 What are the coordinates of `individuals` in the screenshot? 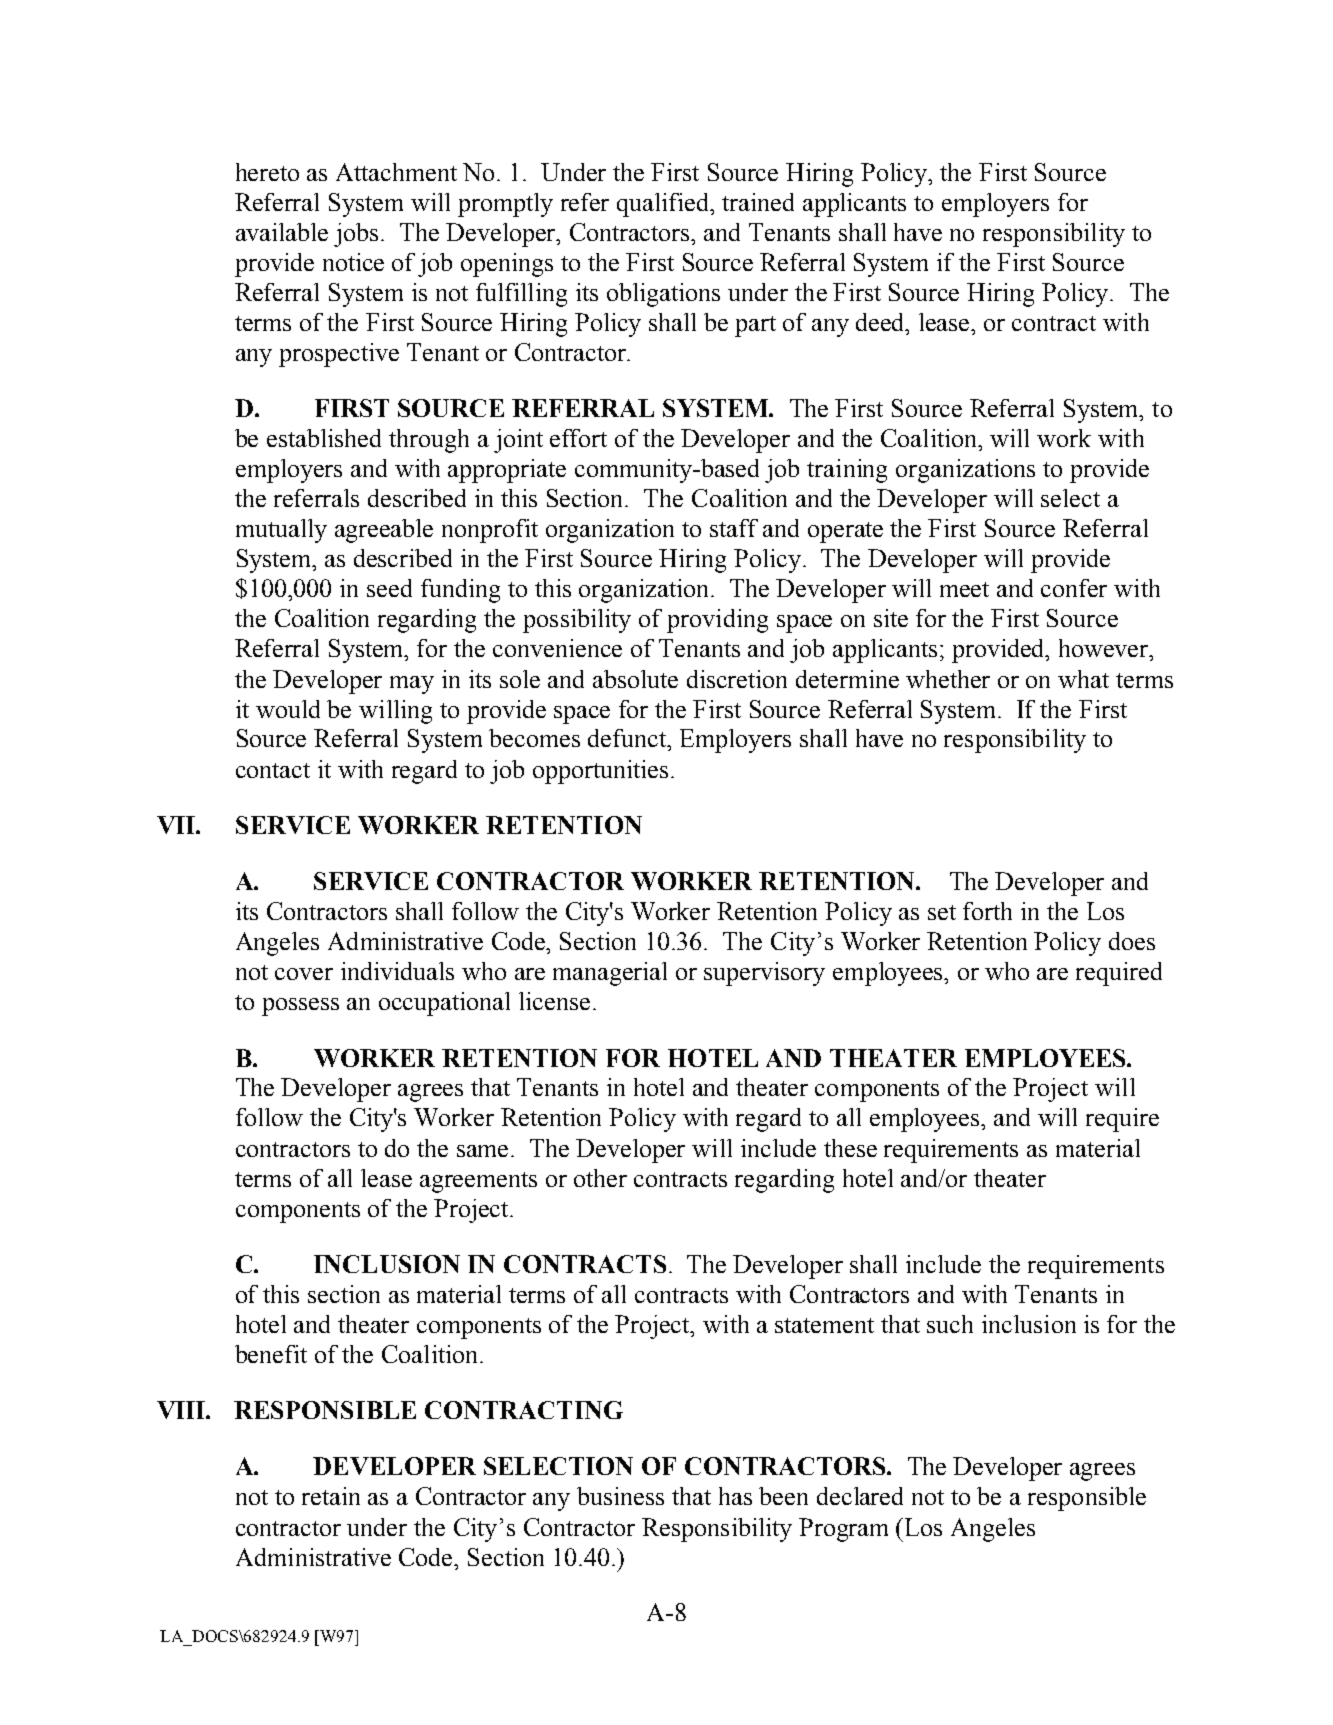 It's located at (397, 971).
